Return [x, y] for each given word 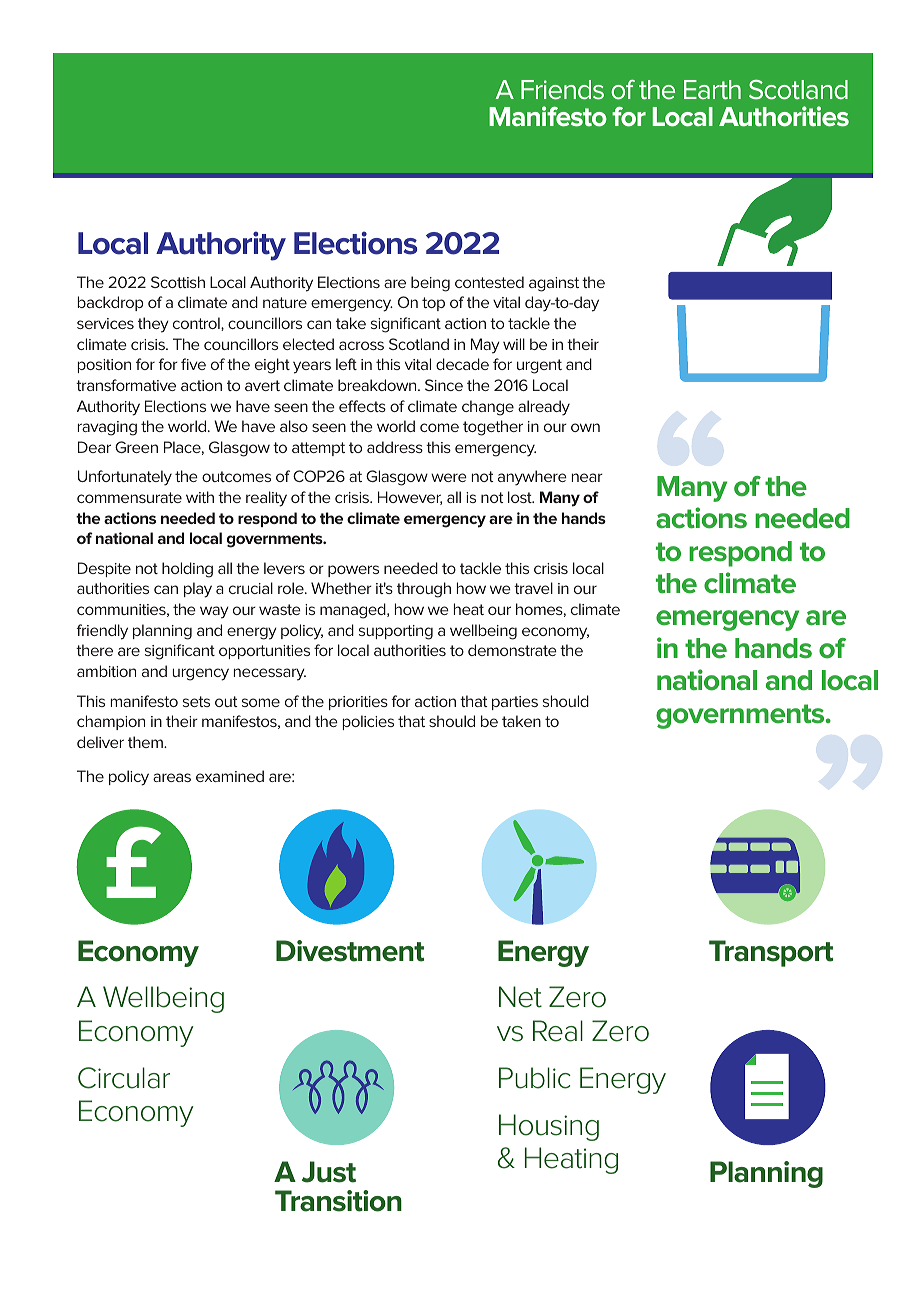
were [449, 477]
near [587, 477]
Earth [712, 89]
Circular [124, 1078]
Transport [771, 953]
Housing [549, 1127]
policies [368, 722]
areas [172, 777]
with [200, 497]
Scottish [178, 282]
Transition [338, 1201]
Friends [562, 90]
